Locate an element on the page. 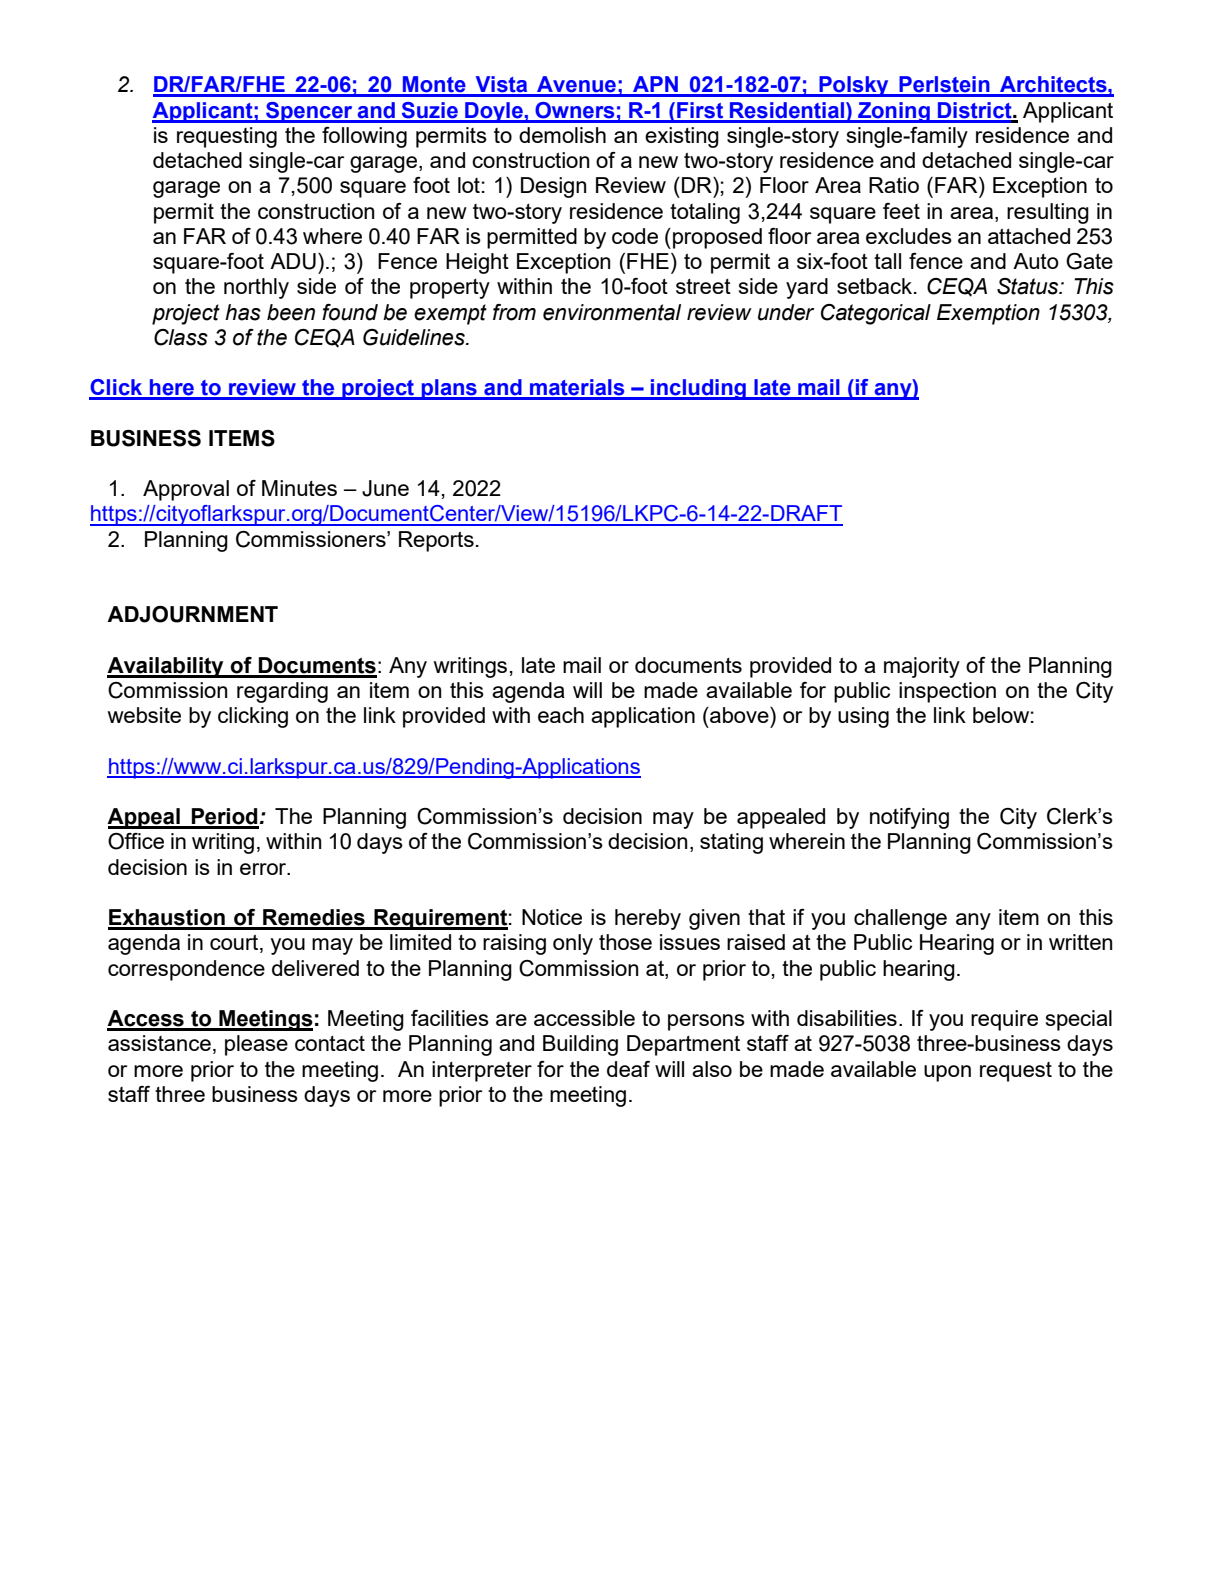 Image resolution: width=1221 pixels, height=1580 pixels. stating is located at coordinates (731, 843).
